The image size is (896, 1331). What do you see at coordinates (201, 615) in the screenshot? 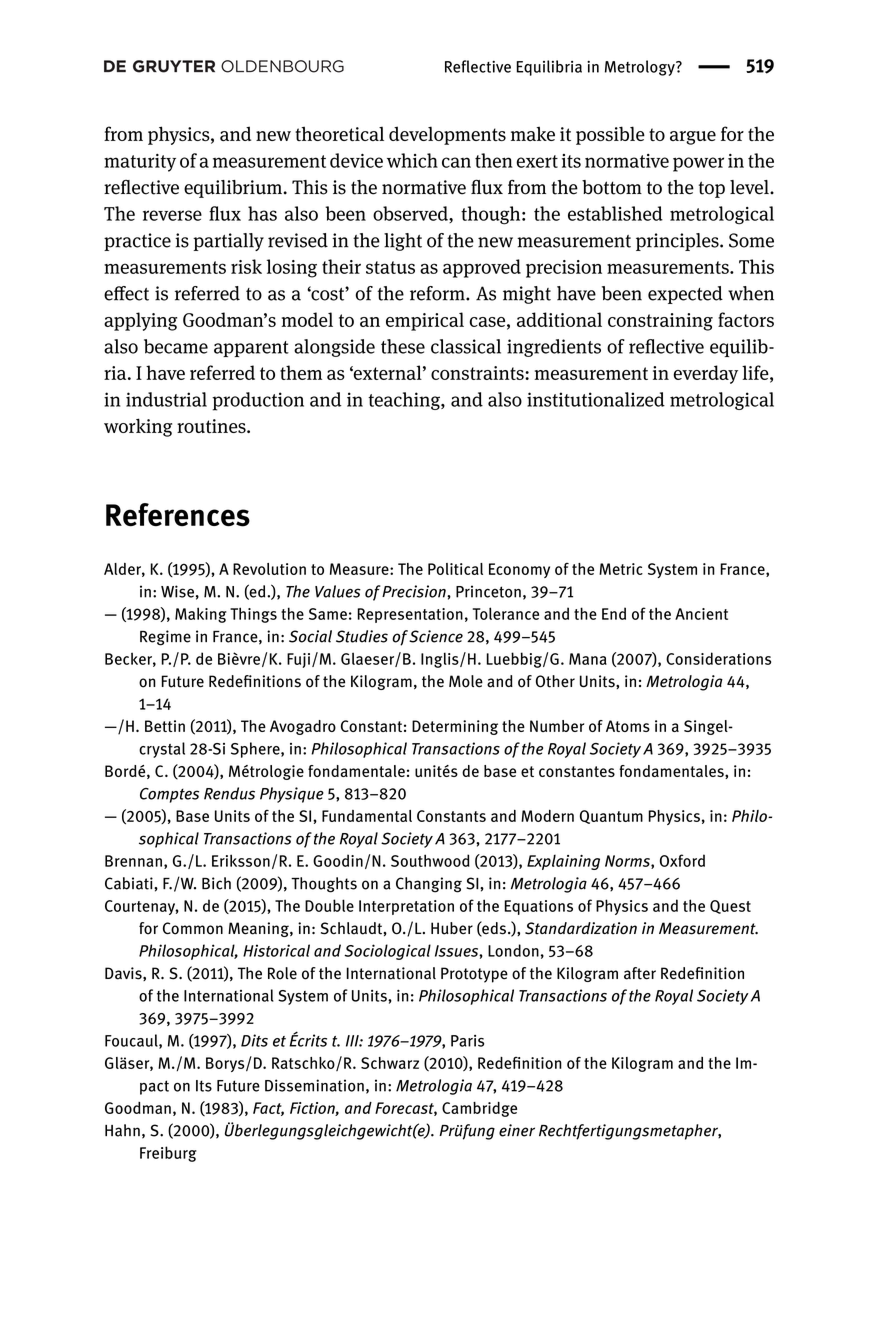
I see `Making` at bounding box center [201, 615].
